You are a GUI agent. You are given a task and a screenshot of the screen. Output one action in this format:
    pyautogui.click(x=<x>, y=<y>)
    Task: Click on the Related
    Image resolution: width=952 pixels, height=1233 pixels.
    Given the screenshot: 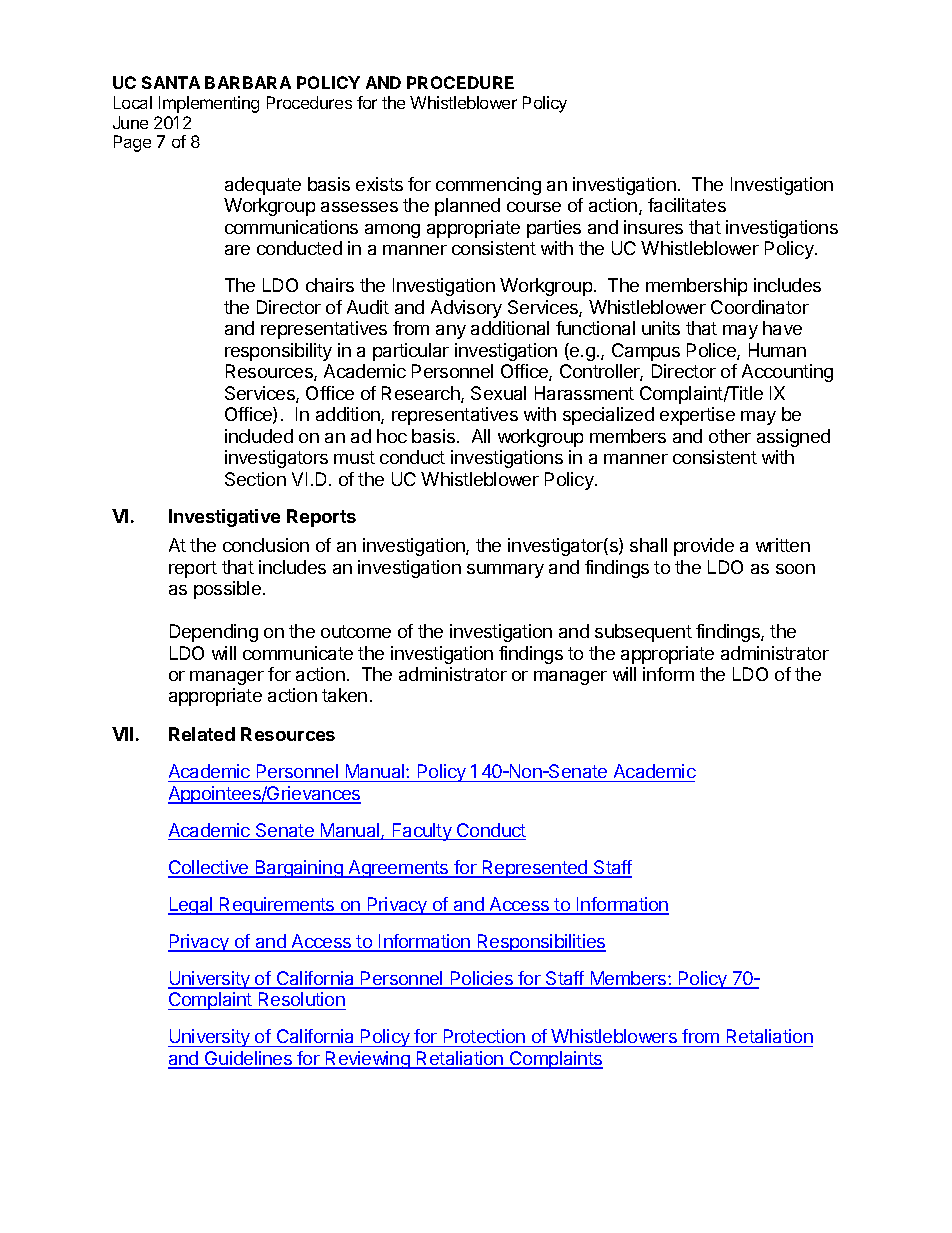 What is the action you would take?
    pyautogui.click(x=202, y=734)
